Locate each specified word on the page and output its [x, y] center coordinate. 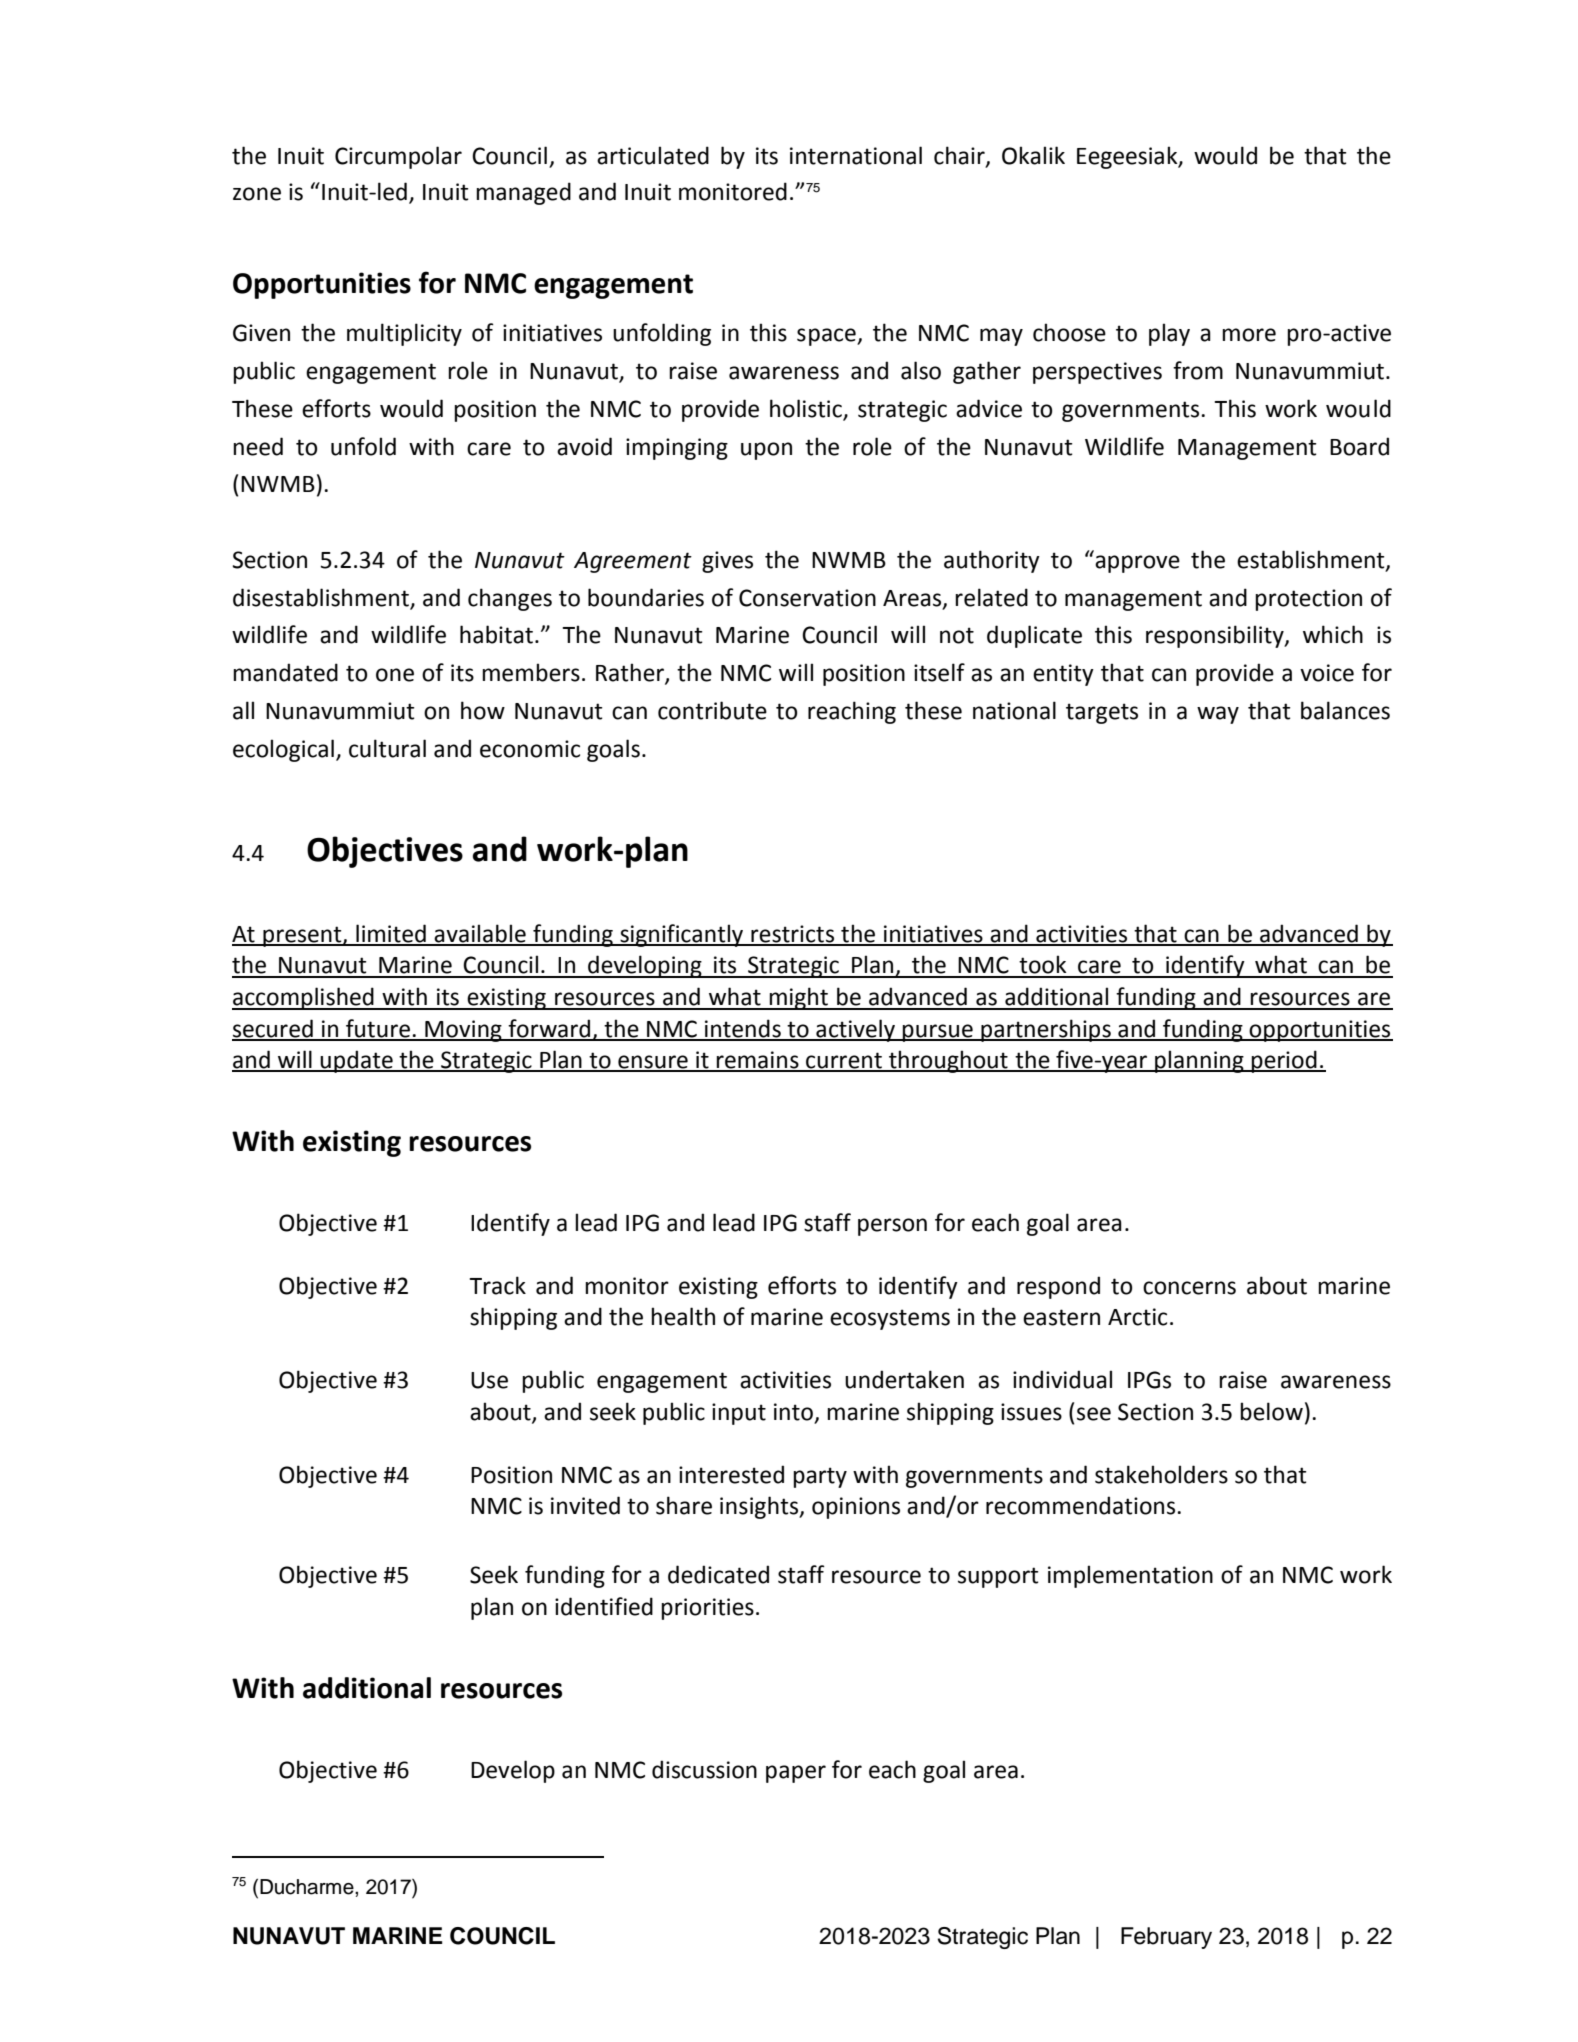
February [1166, 1938]
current [844, 1061]
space [827, 337]
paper [796, 1774]
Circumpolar [398, 157]
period [1284, 1061]
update [357, 1061]
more [1249, 335]
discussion [704, 1769]
